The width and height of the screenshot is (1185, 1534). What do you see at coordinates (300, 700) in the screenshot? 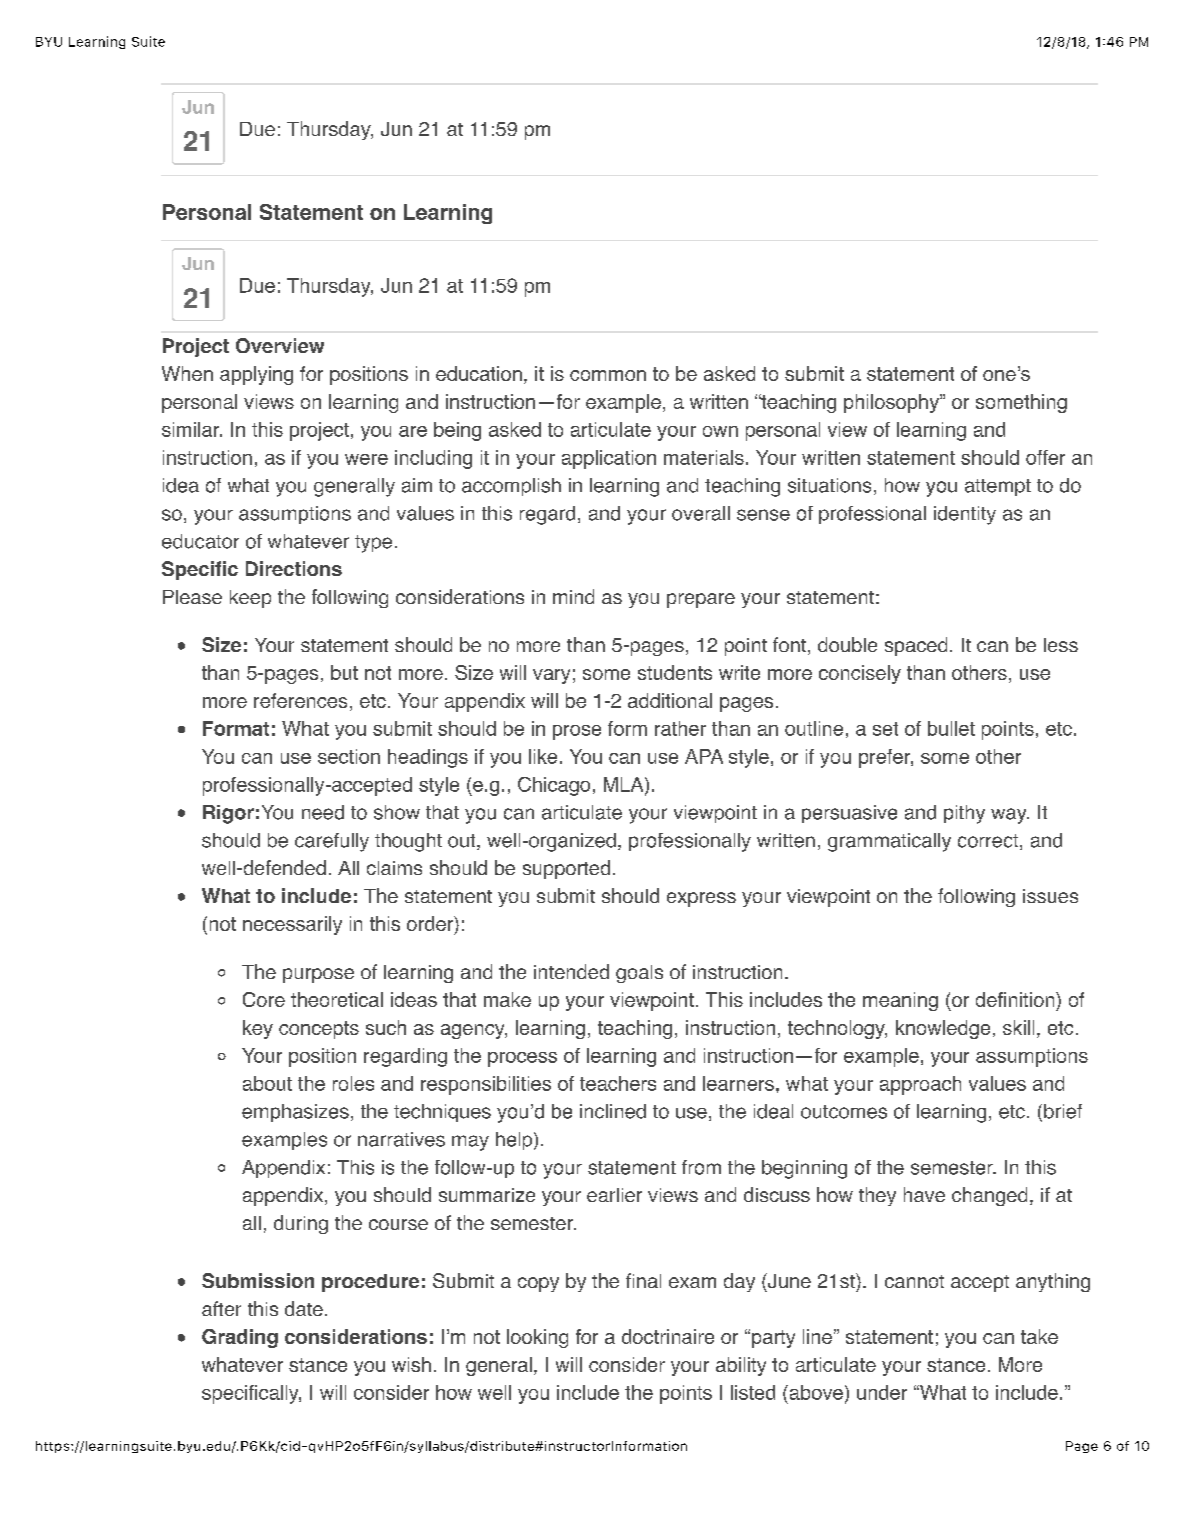
I see `references` at bounding box center [300, 700].
